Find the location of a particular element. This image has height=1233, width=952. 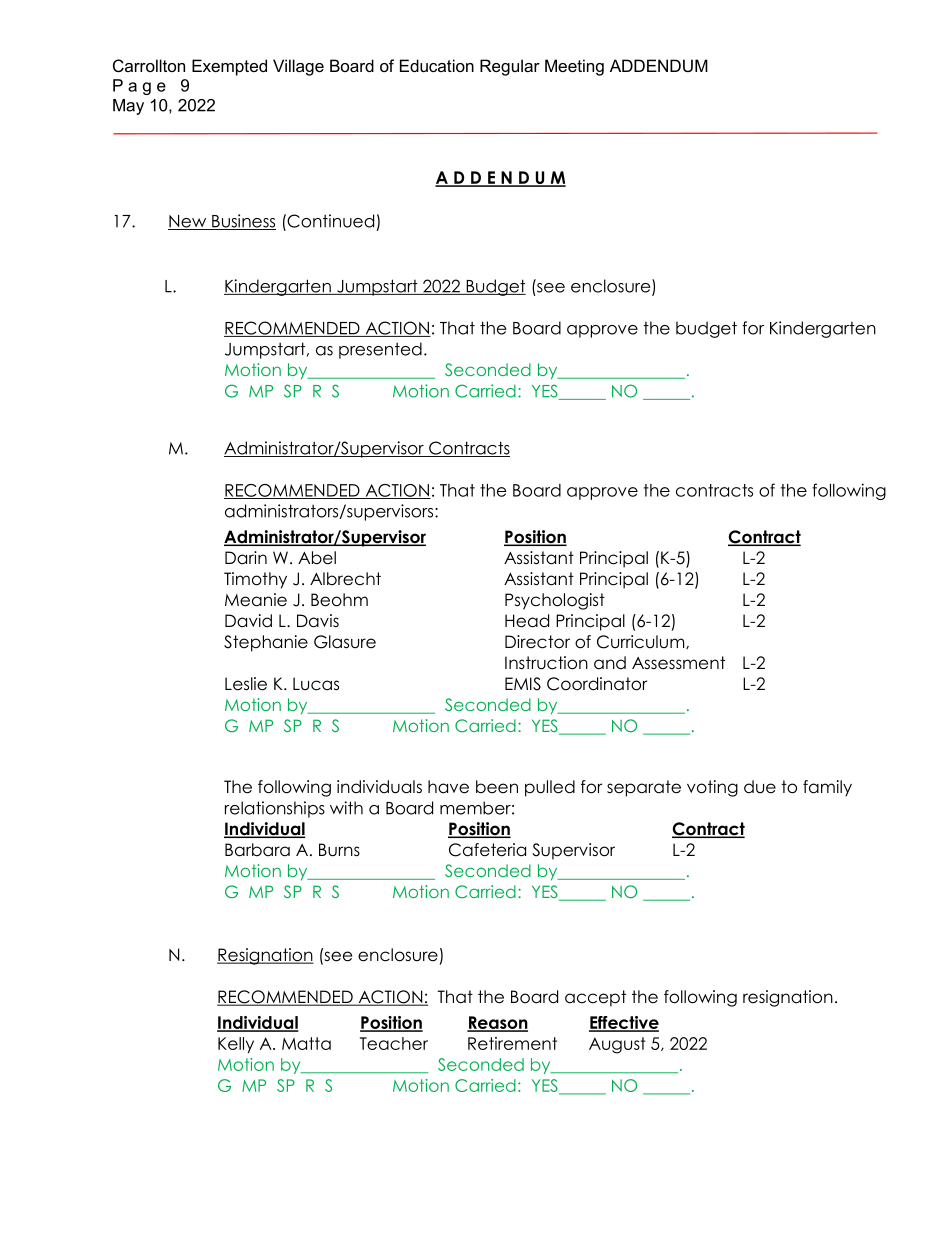

Reason is located at coordinates (497, 1023).
